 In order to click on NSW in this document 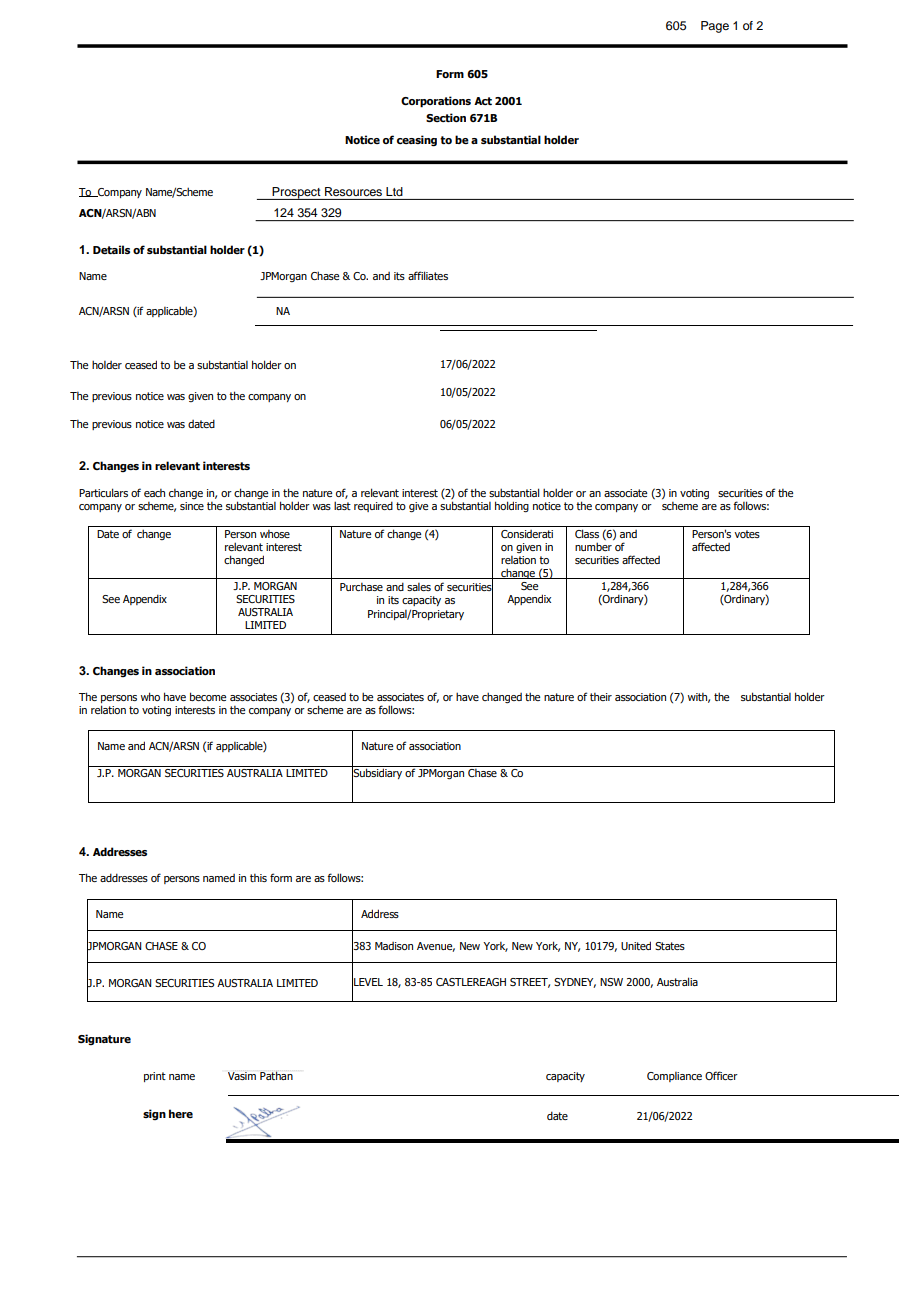, I will do `click(611, 982)`.
